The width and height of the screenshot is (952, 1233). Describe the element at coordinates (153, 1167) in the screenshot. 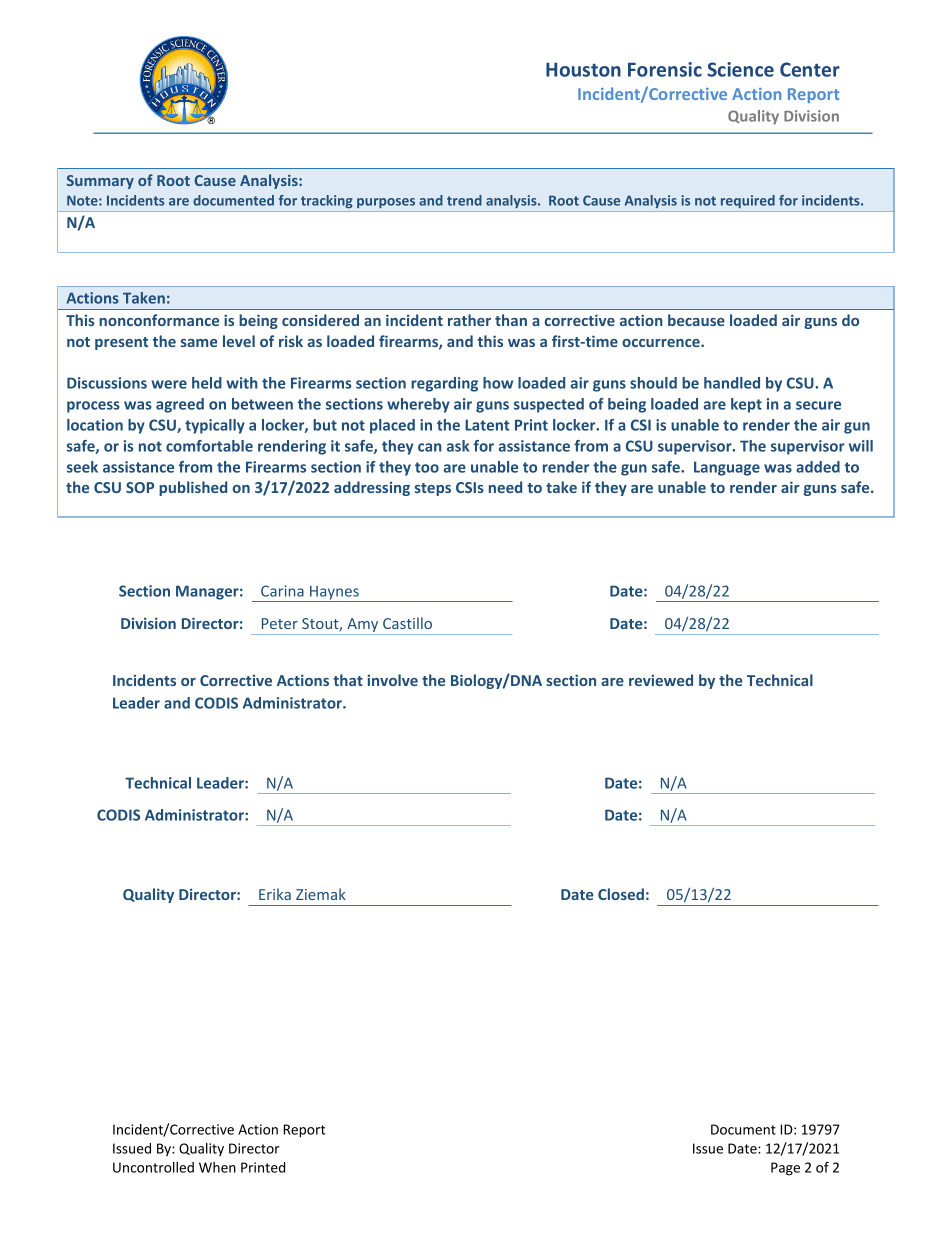

I see `Uncontrolled` at that location.
